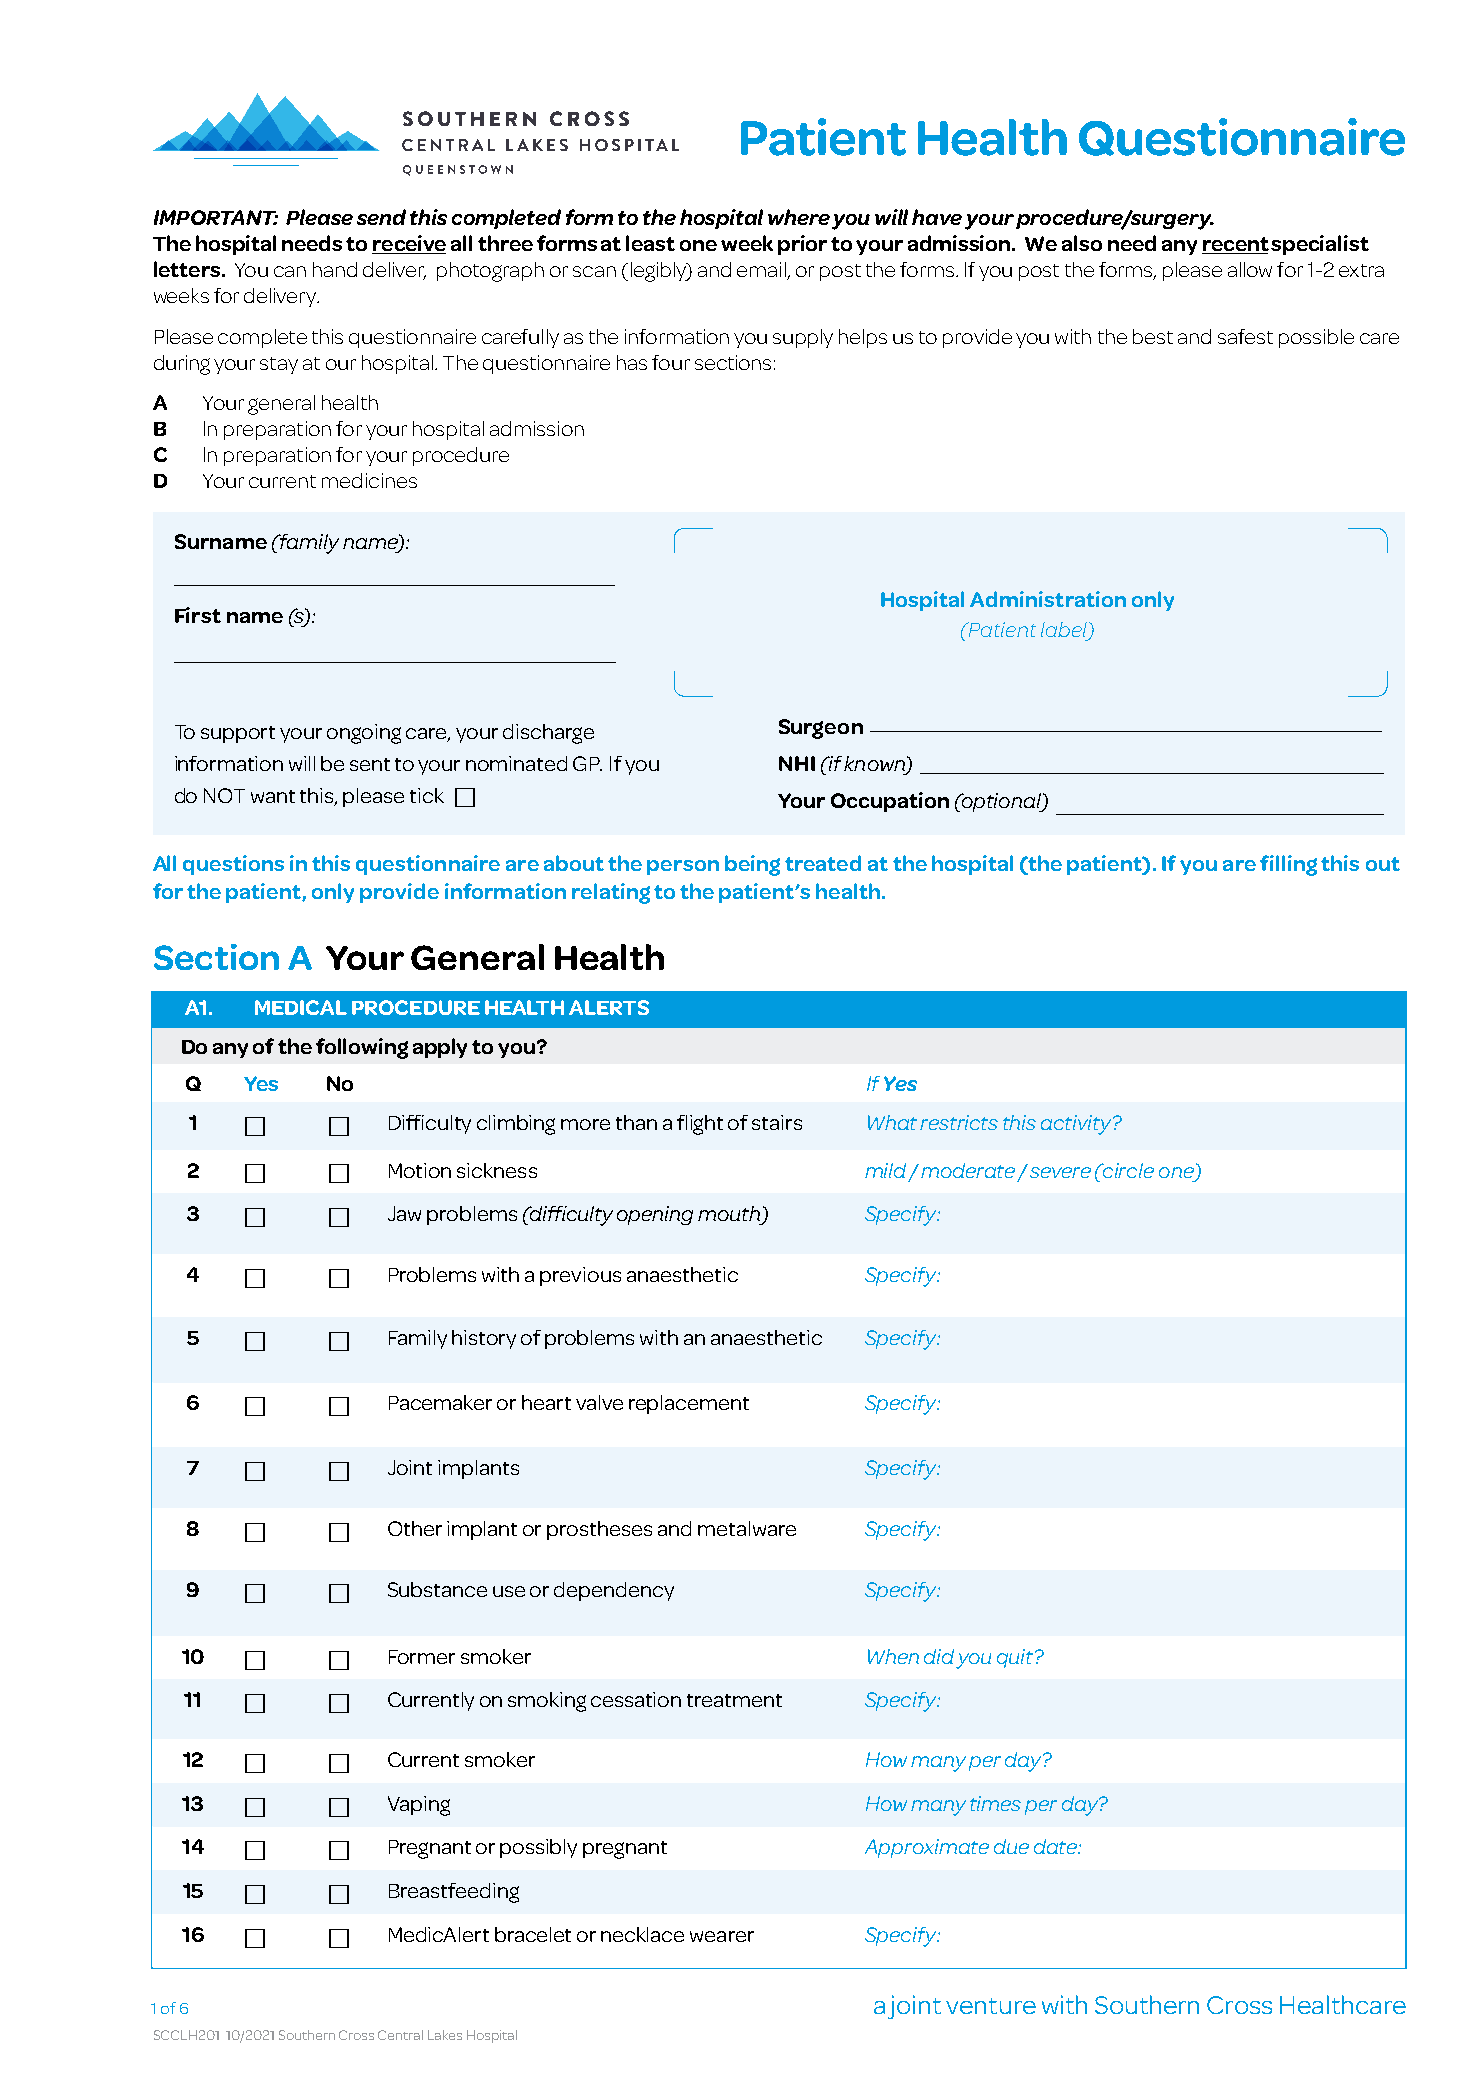 The image size is (1477, 2089). What do you see at coordinates (415, 1528) in the screenshot?
I see `Other` at bounding box center [415, 1528].
